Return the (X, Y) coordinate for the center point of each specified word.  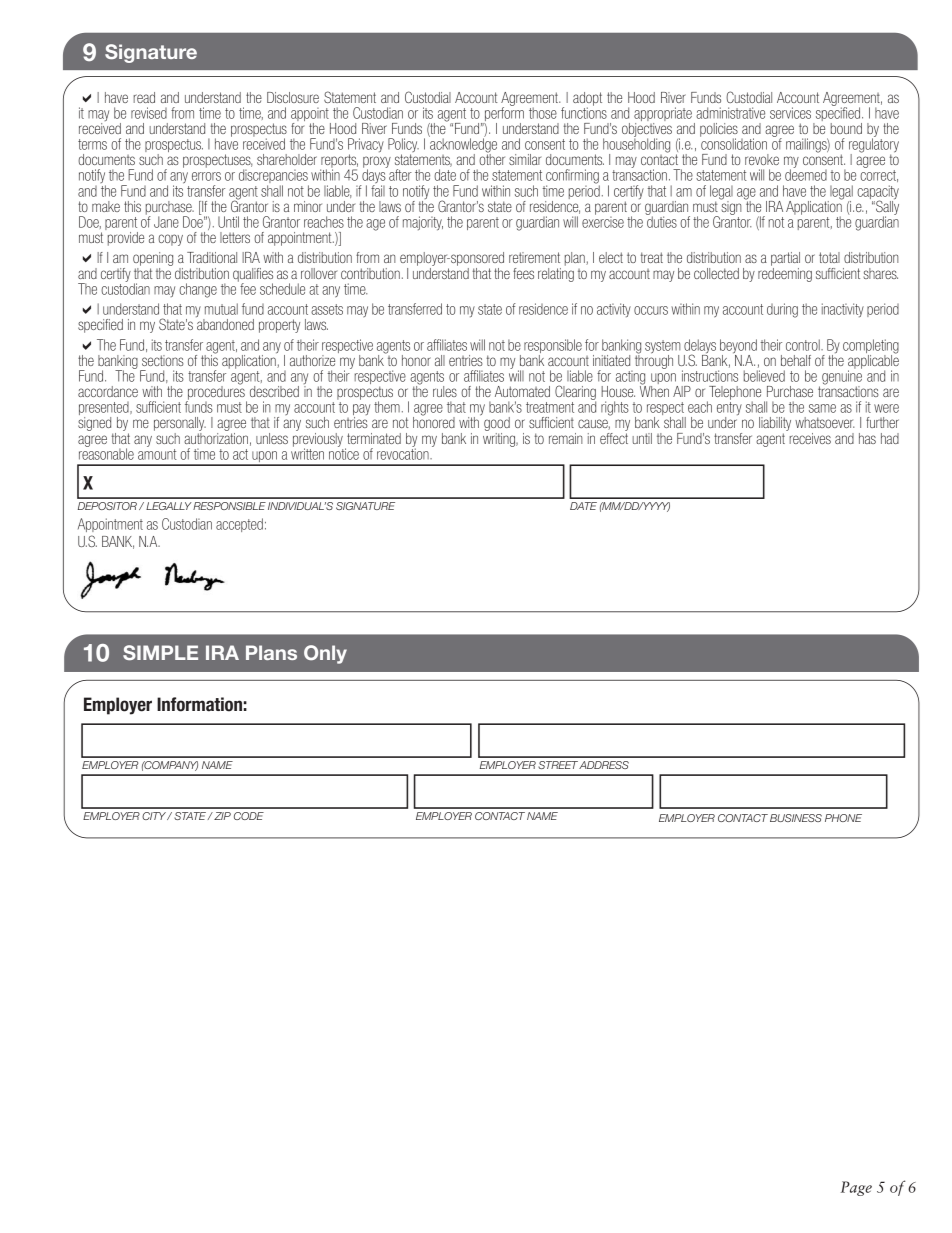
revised (149, 113)
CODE (249, 816)
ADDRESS (604, 765)
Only (325, 654)
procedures (216, 393)
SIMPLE (160, 653)
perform (503, 114)
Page (856, 1188)
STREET (558, 765)
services (790, 113)
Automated (522, 391)
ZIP (221, 816)
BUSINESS (796, 818)
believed (764, 376)
